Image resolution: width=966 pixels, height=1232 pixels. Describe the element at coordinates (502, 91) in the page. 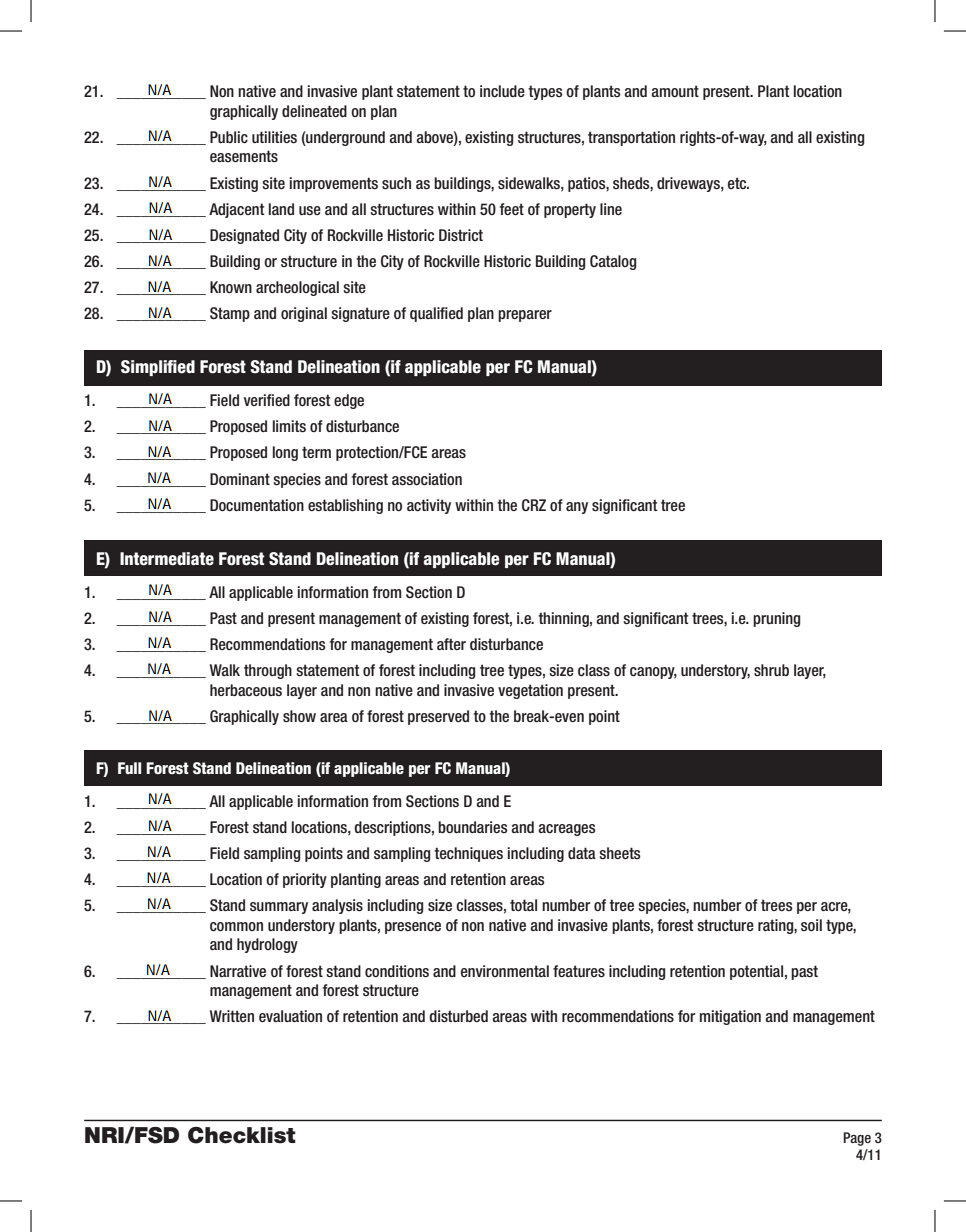

I see `include` at that location.
